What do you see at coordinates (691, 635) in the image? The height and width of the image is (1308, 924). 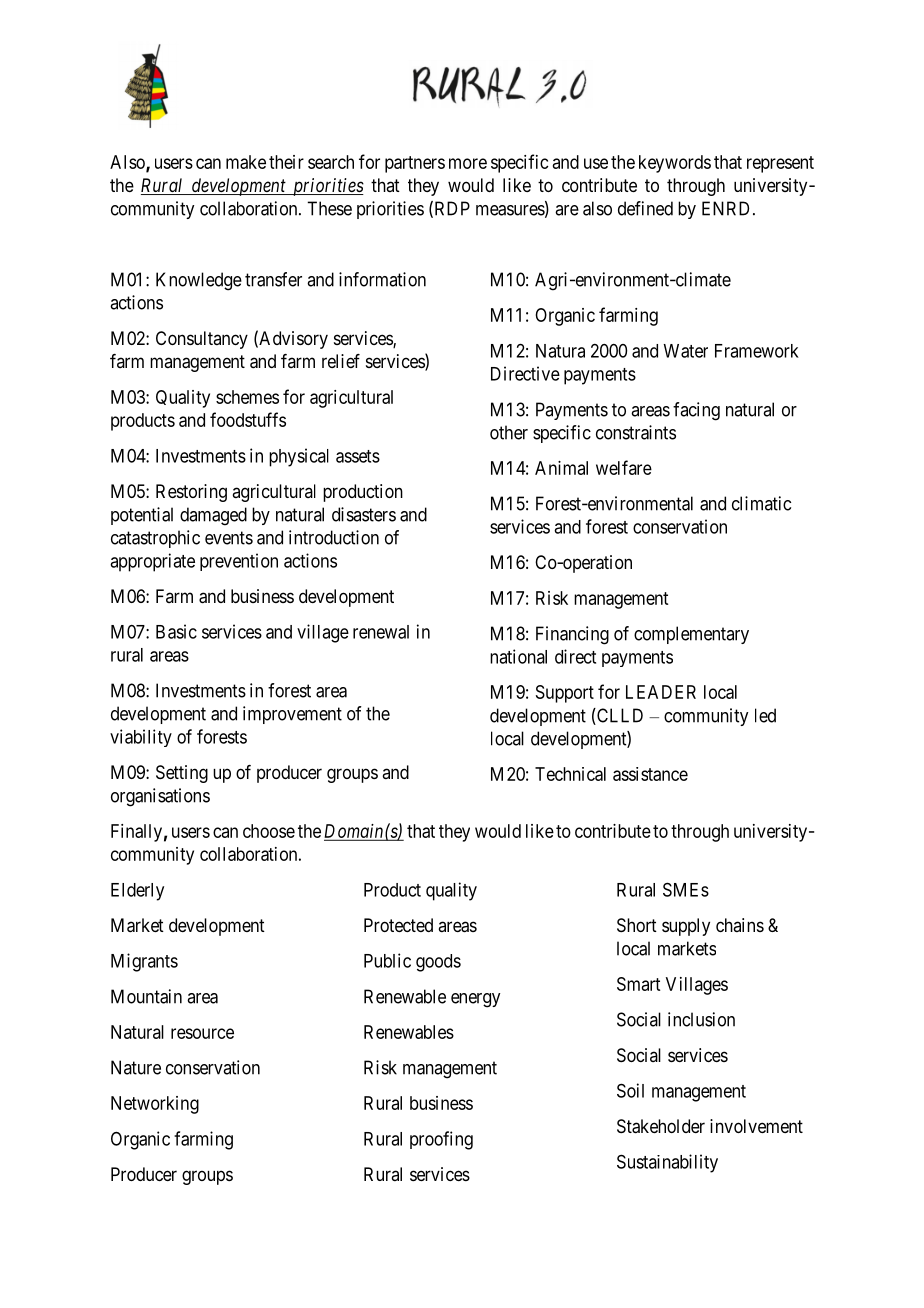 I see `complementary` at bounding box center [691, 635].
